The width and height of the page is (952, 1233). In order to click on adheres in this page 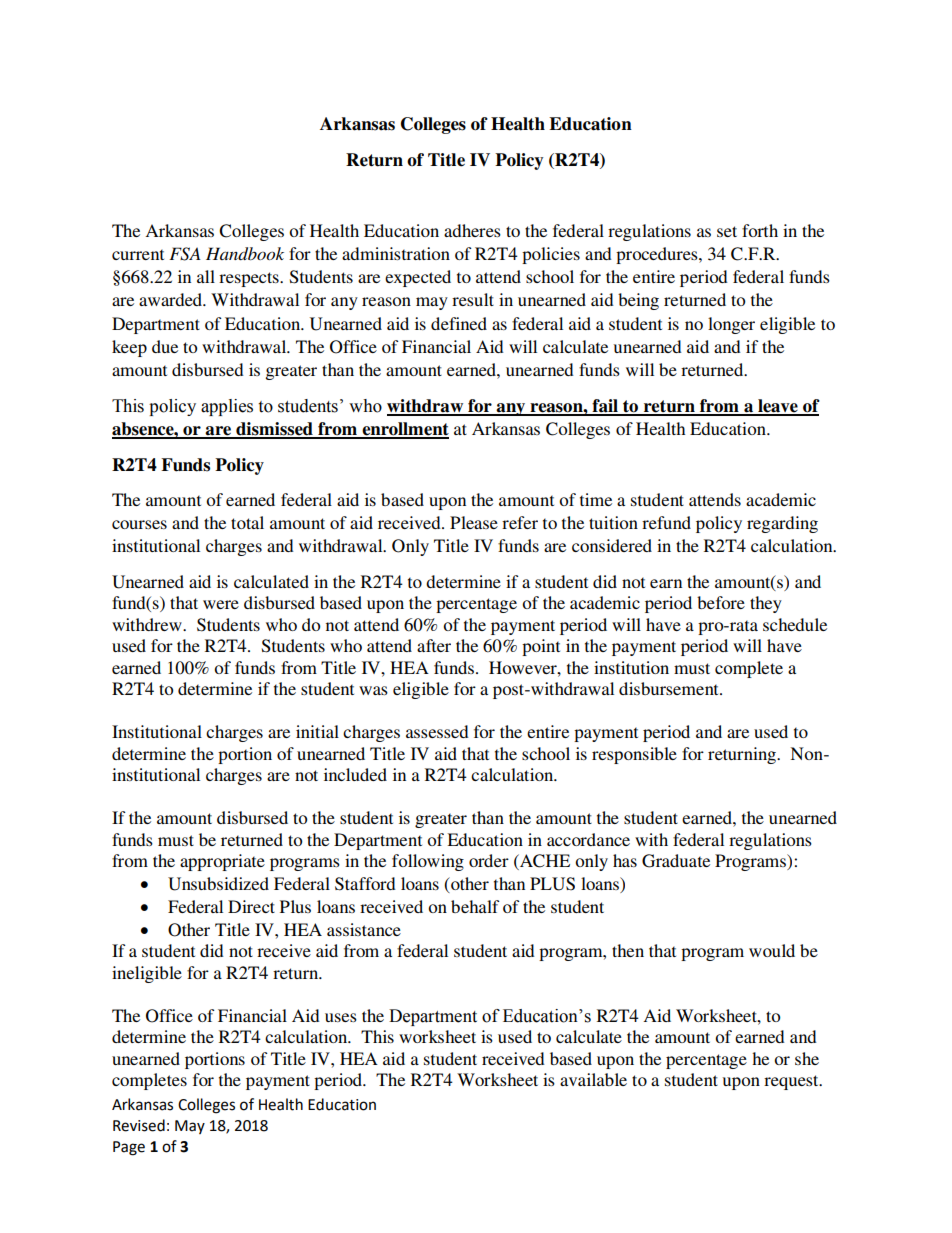, I will do `click(472, 230)`.
